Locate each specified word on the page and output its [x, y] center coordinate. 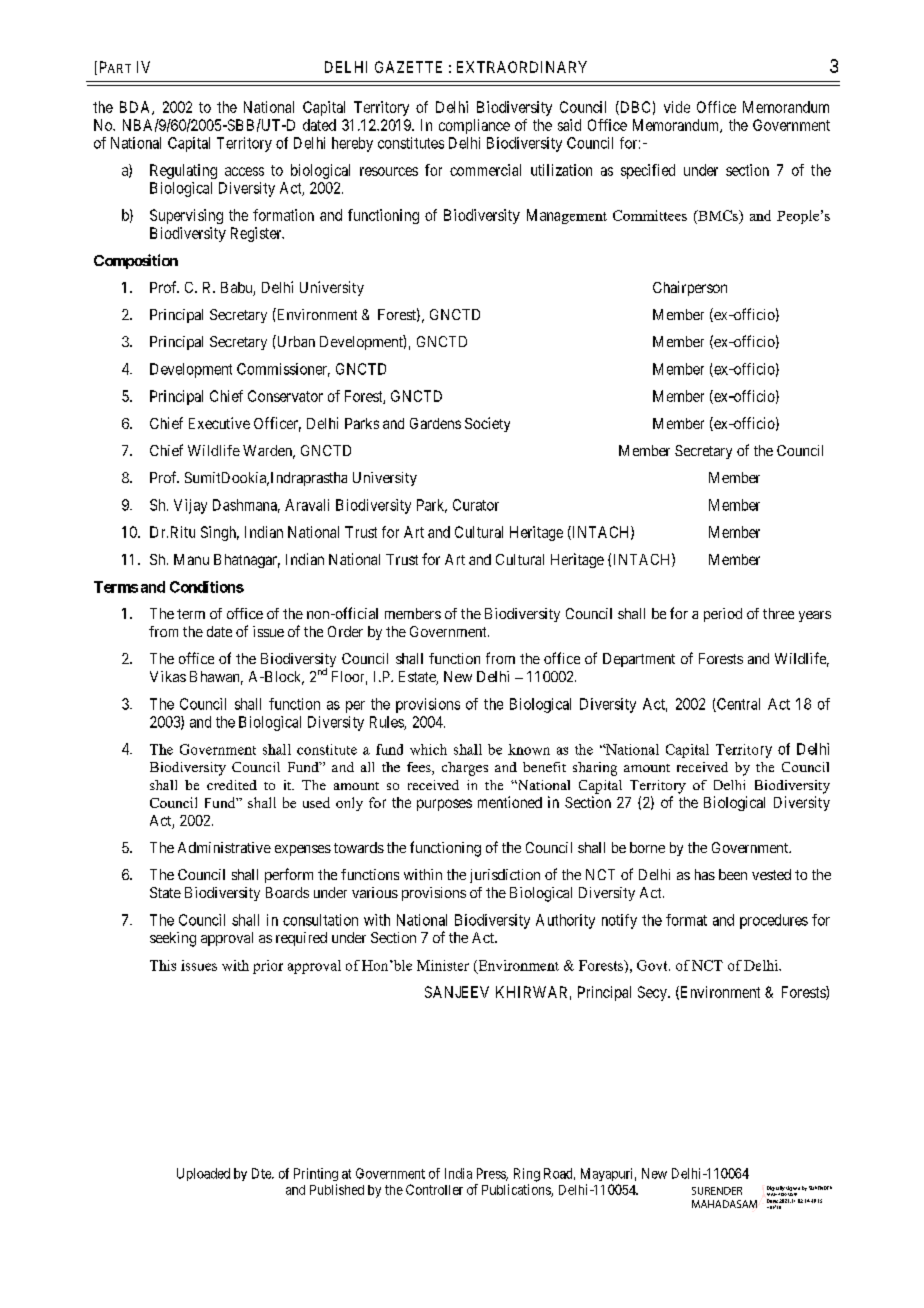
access [244, 171]
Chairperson [690, 288]
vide [677, 107]
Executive [219, 423]
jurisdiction [505, 876]
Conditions [207, 587]
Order [345, 631]
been [733, 874]
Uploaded [203, 1174]
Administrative [224, 847]
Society [487, 424]
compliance [474, 126]
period [723, 615]
